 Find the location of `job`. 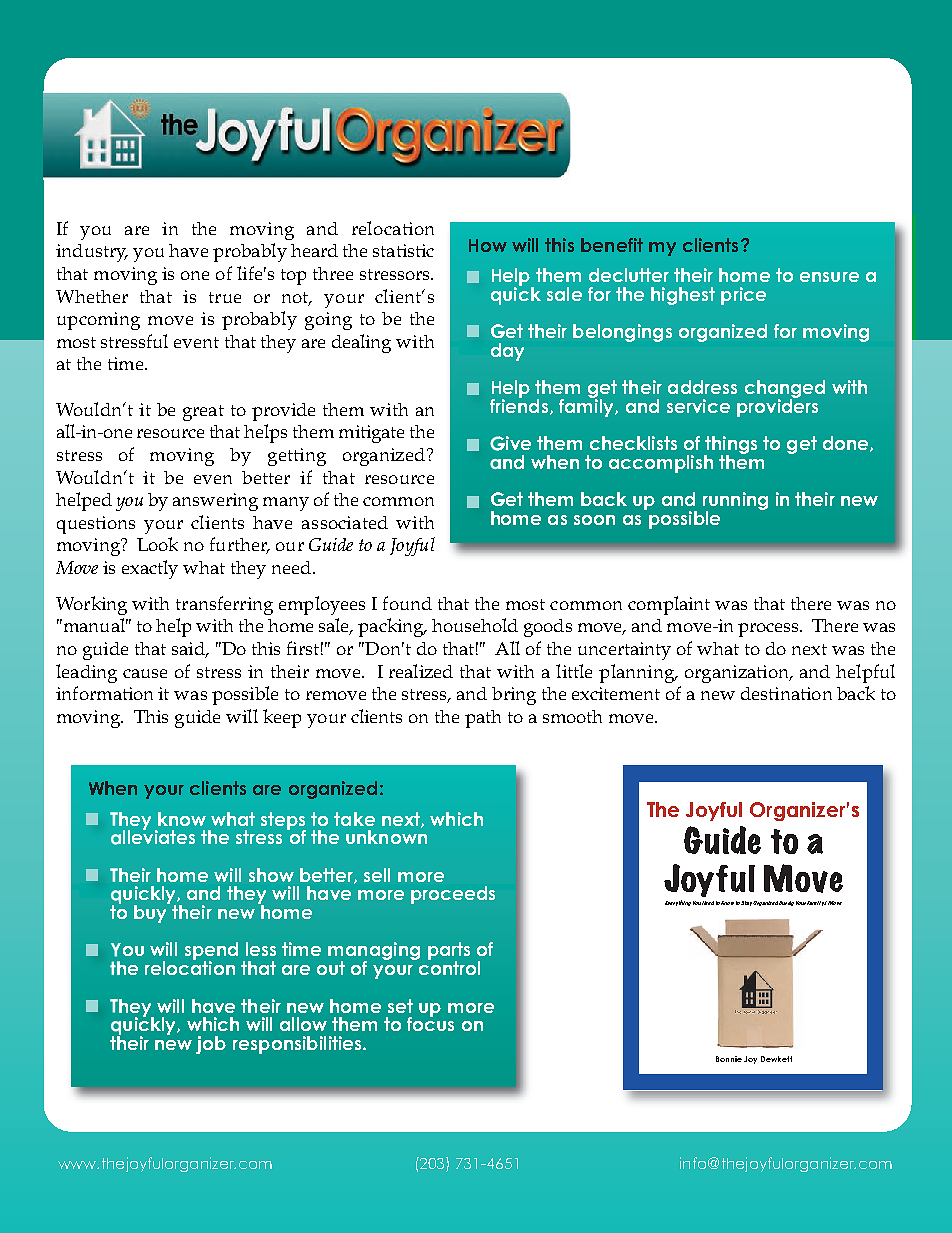

job is located at coordinates (211, 1045).
